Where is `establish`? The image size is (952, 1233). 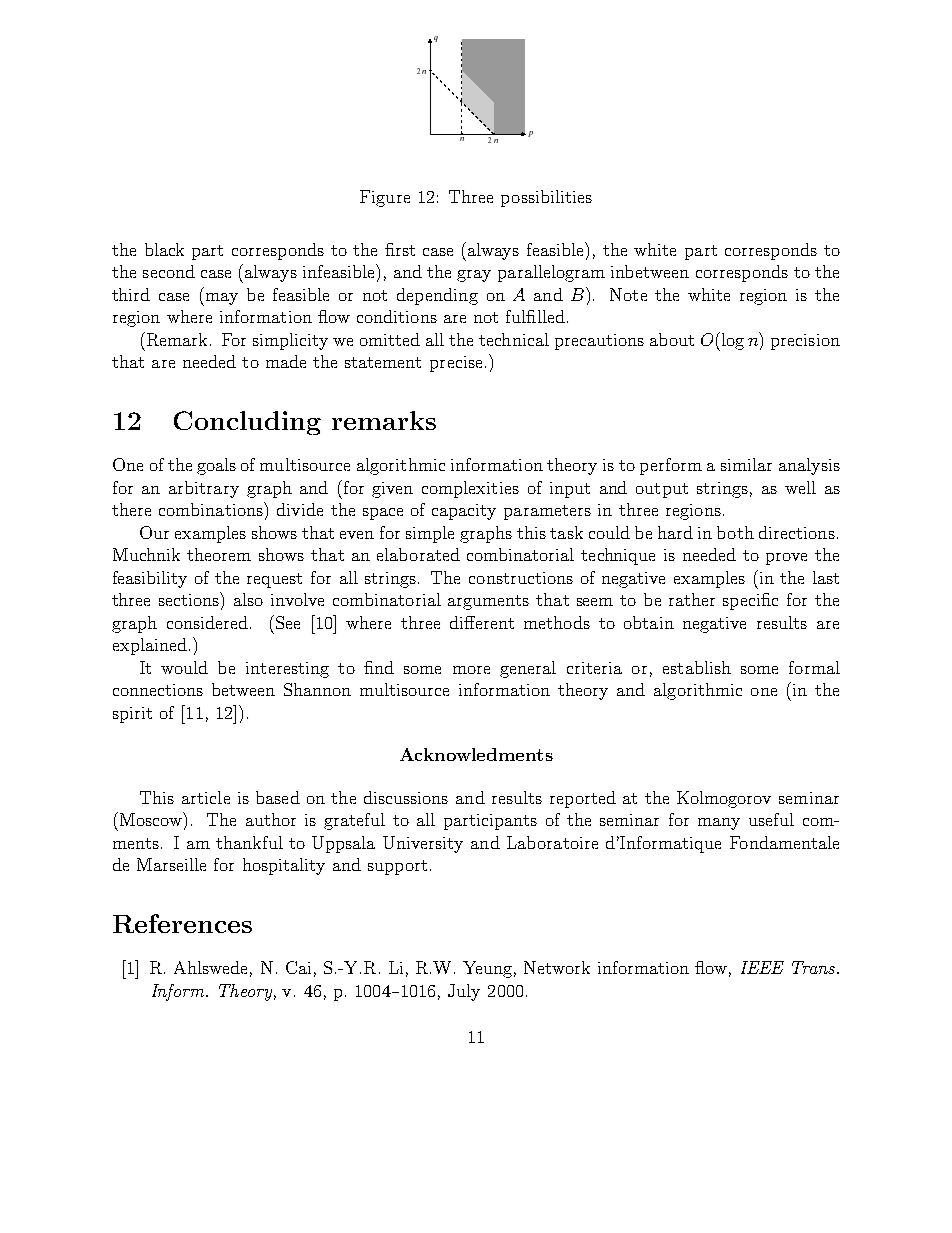 establish is located at coordinates (697, 667).
